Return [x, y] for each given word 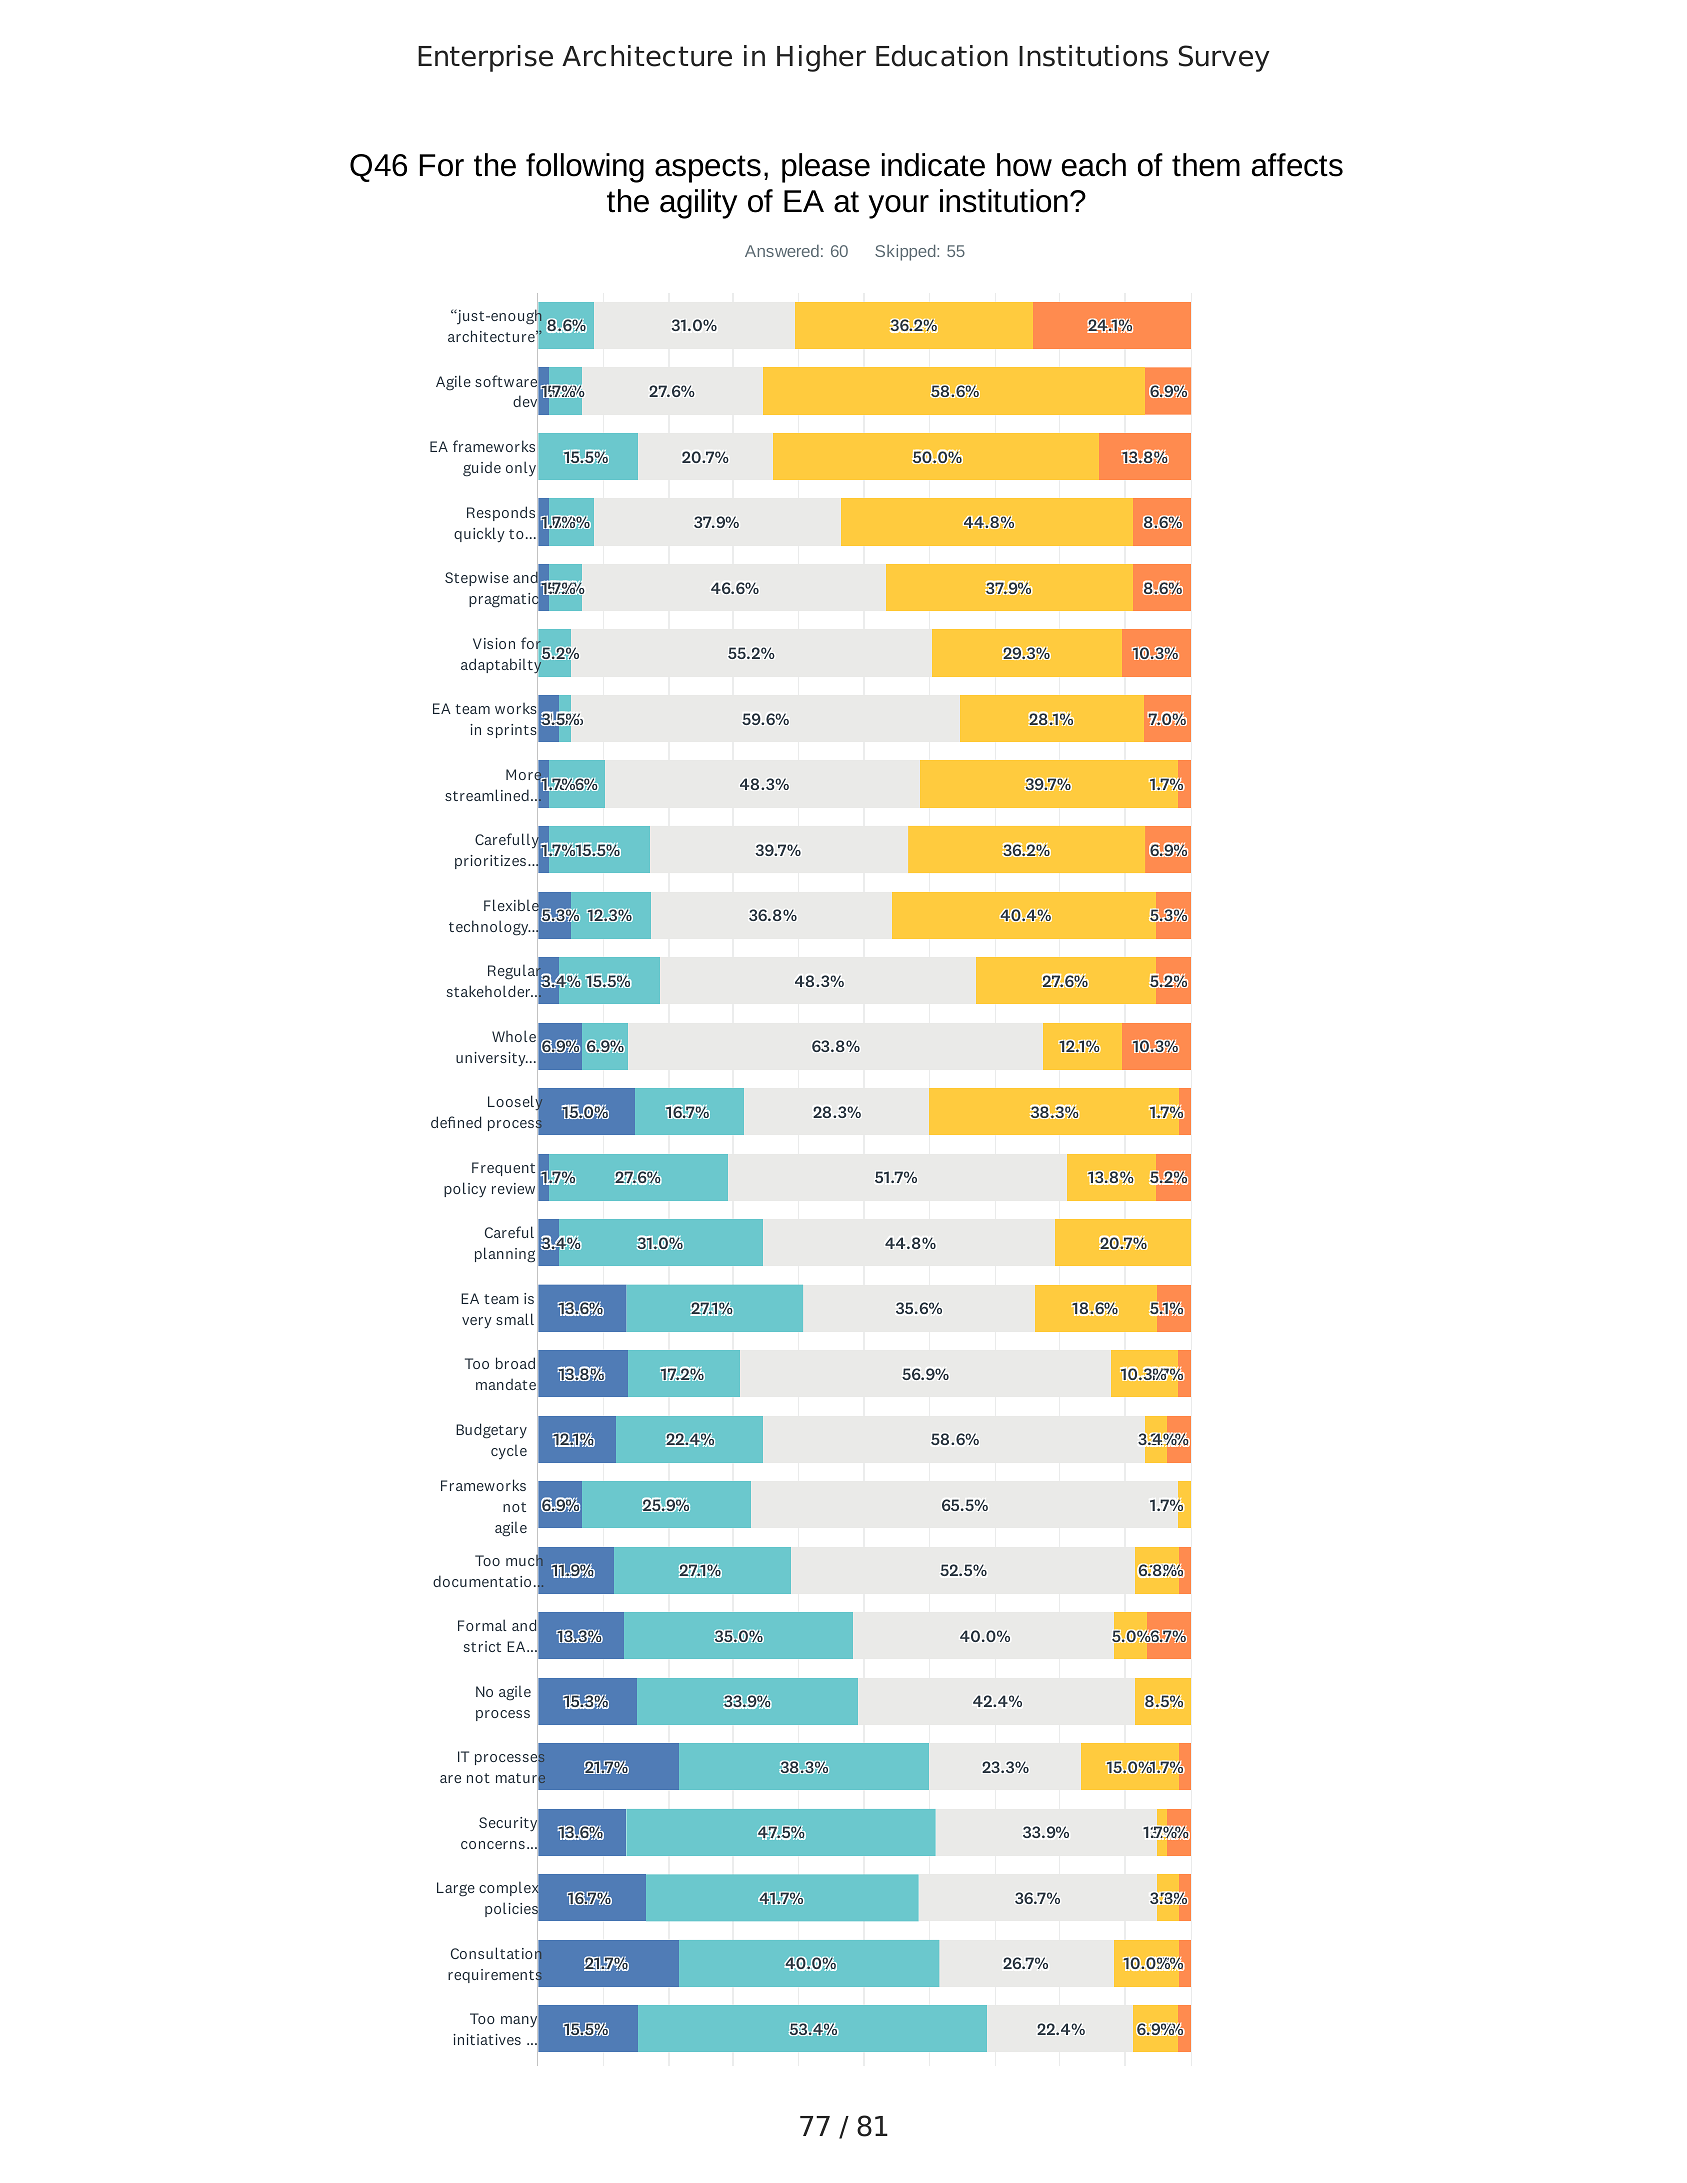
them [1206, 165]
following [585, 168]
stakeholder [490, 991]
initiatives [487, 2039]
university [492, 1059]
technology [490, 928]
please [826, 168]
